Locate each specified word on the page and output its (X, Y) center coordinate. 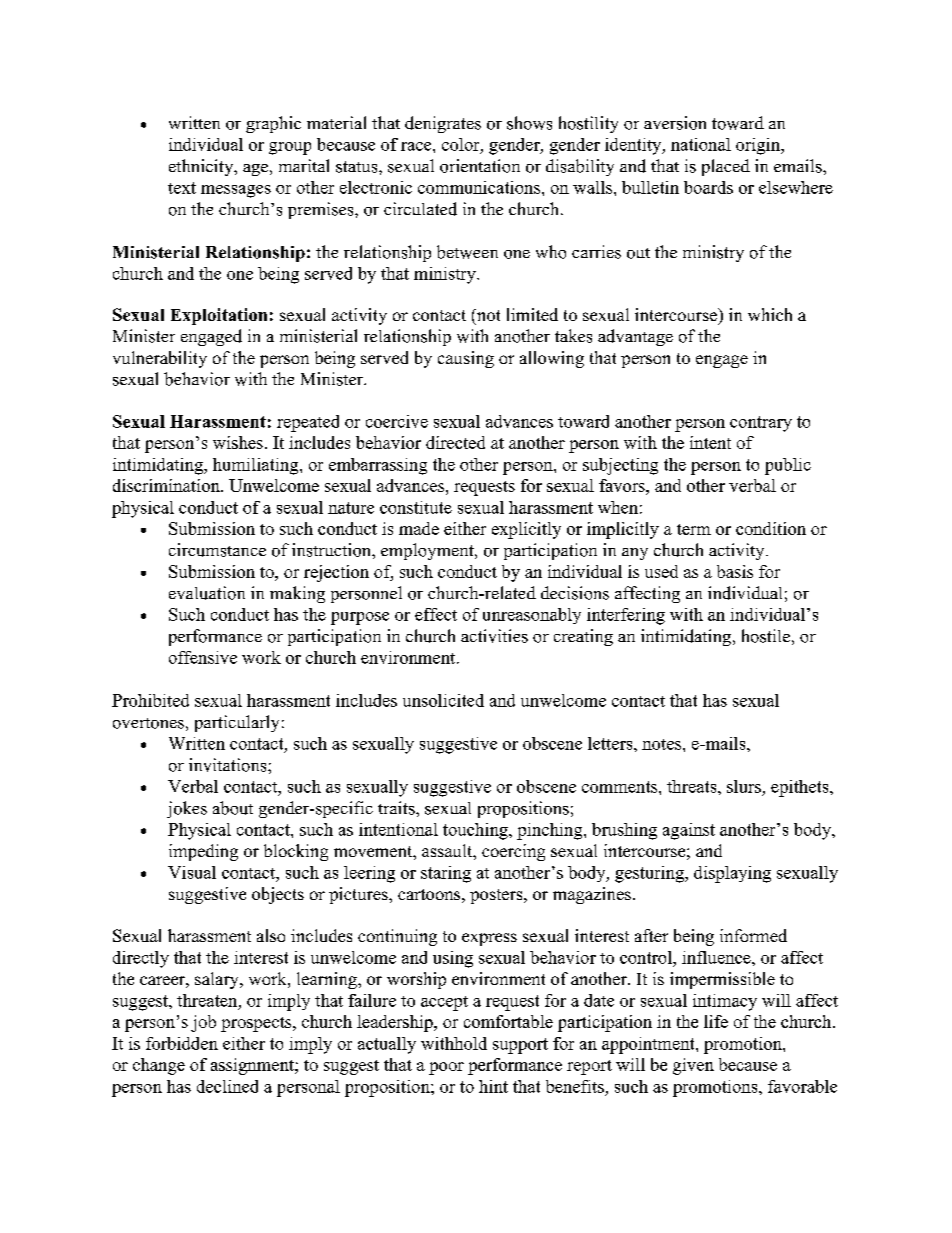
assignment (253, 1066)
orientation (480, 166)
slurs (744, 786)
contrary (761, 424)
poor (446, 1068)
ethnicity (202, 167)
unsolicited (443, 700)
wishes (238, 442)
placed (726, 167)
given (693, 1066)
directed (455, 442)
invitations (229, 765)
